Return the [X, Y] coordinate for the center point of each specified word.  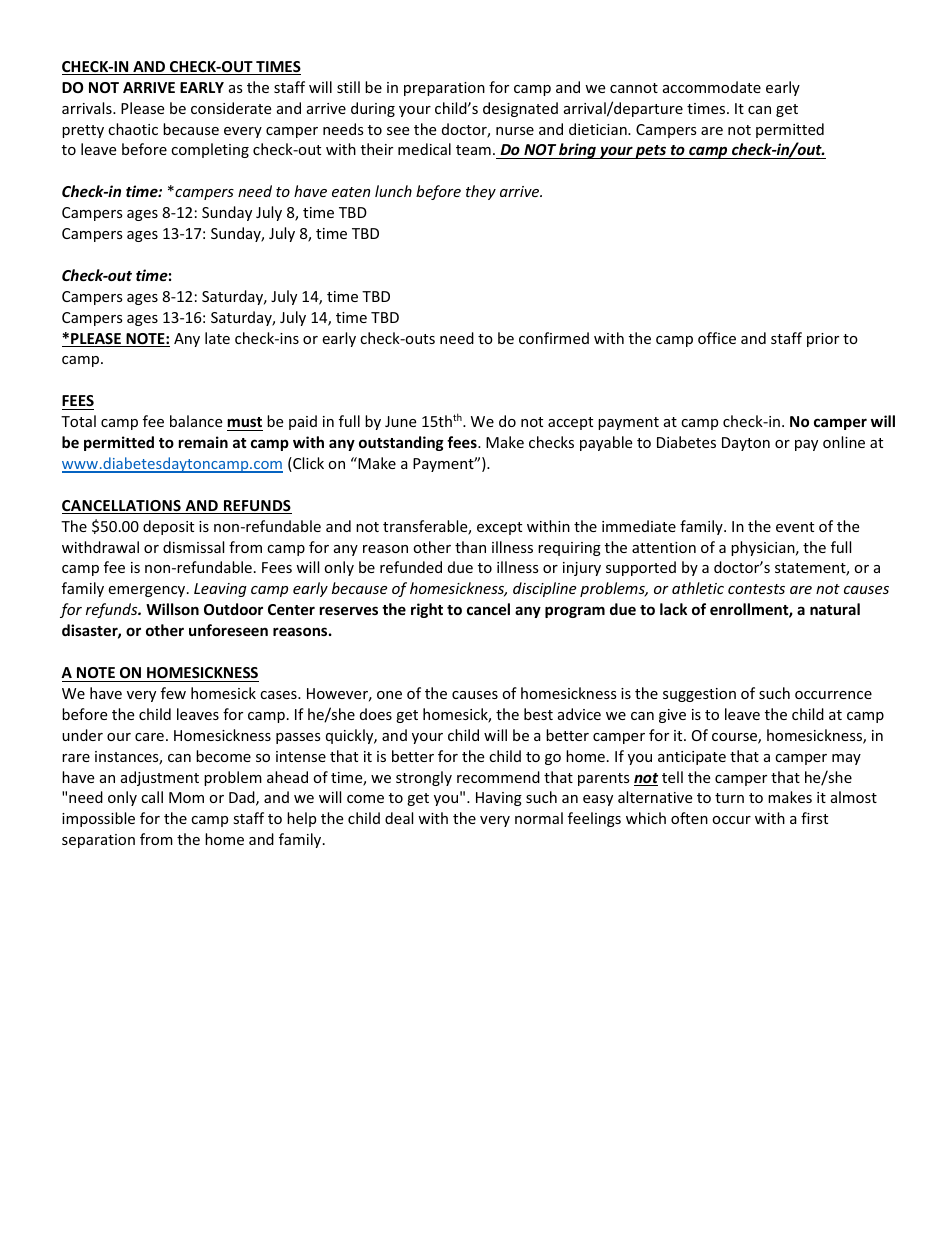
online [844, 442]
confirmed [554, 338]
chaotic [133, 129]
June [400, 421]
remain [203, 442]
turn [729, 798]
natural [835, 609]
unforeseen [228, 630]
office [717, 338]
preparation [444, 89]
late [217, 338]
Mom [186, 797]
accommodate [712, 87]
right [427, 610]
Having [499, 799]
